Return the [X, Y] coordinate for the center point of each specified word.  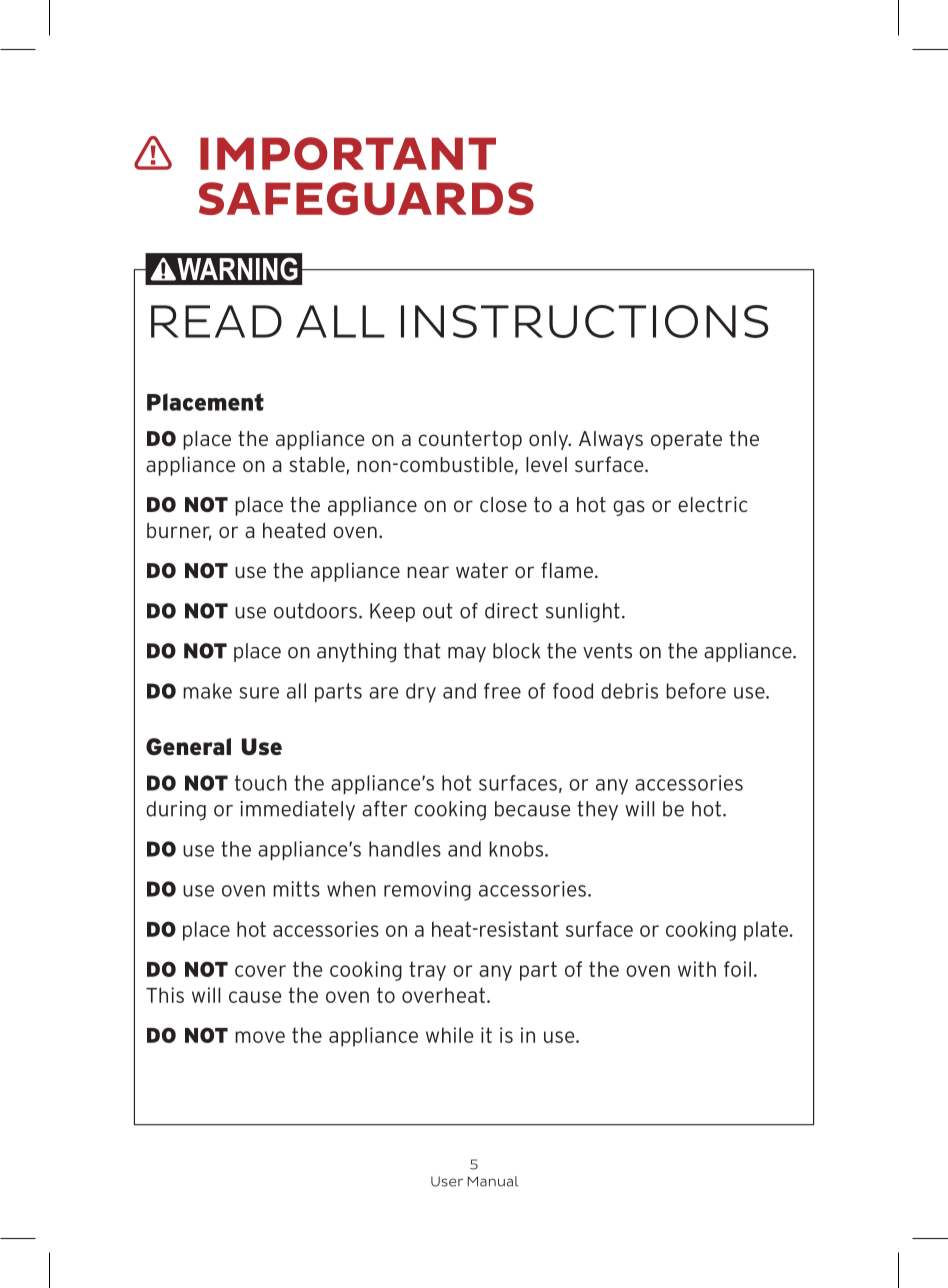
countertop [470, 440]
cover [260, 971]
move [260, 1037]
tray [427, 971]
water [482, 570]
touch [261, 783]
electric [712, 504]
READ [216, 321]
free [502, 691]
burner [179, 532]
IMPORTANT [348, 153]
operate [686, 440]
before [696, 691]
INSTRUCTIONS [584, 321]
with [697, 969]
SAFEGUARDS [366, 198]
